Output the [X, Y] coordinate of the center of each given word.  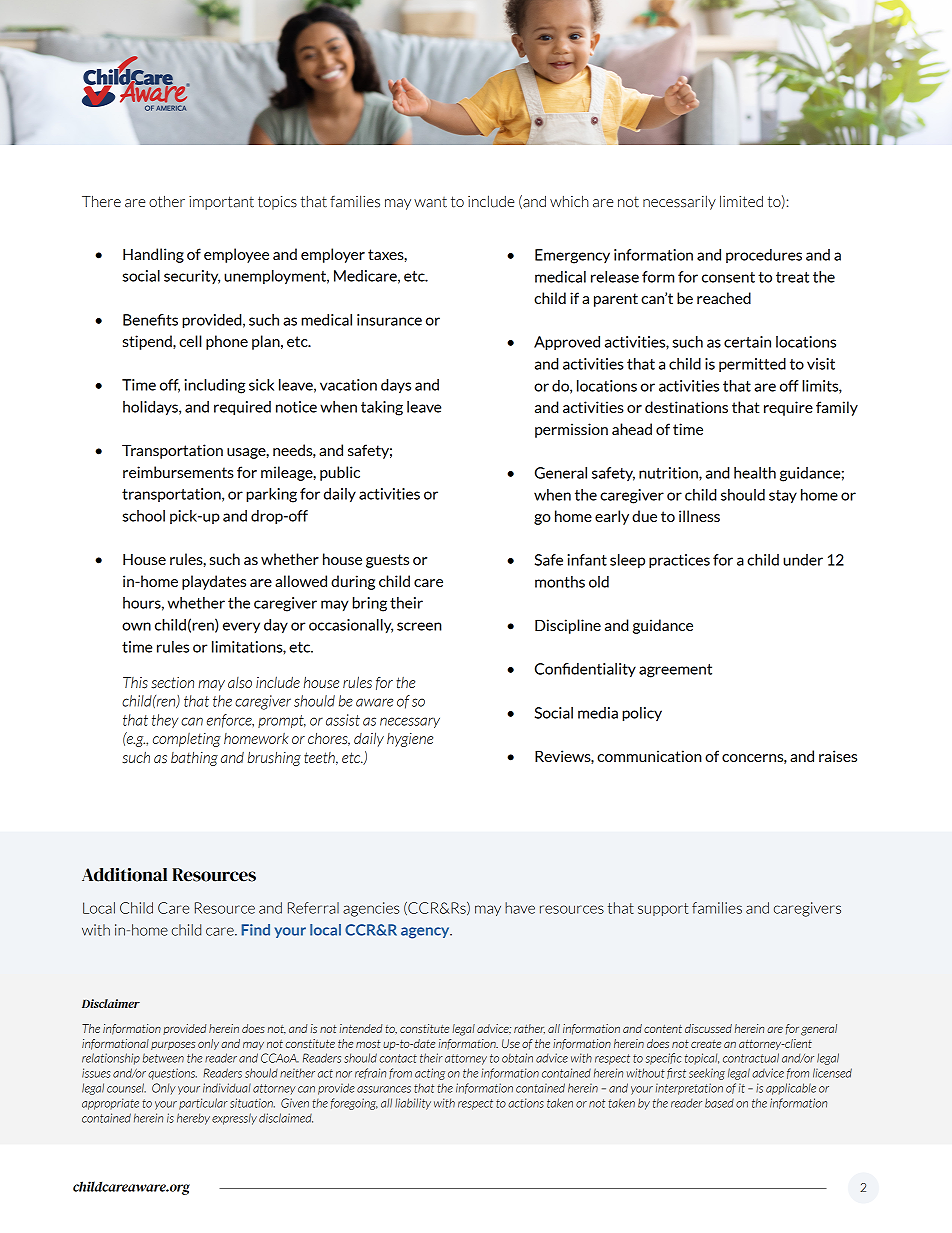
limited [741, 201]
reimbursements [178, 472]
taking [382, 408]
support [663, 909]
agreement [675, 671]
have [520, 908]
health [755, 473]
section [172, 683]
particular [203, 1104]
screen [419, 626]
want [430, 202]
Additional [124, 875]
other [167, 202]
